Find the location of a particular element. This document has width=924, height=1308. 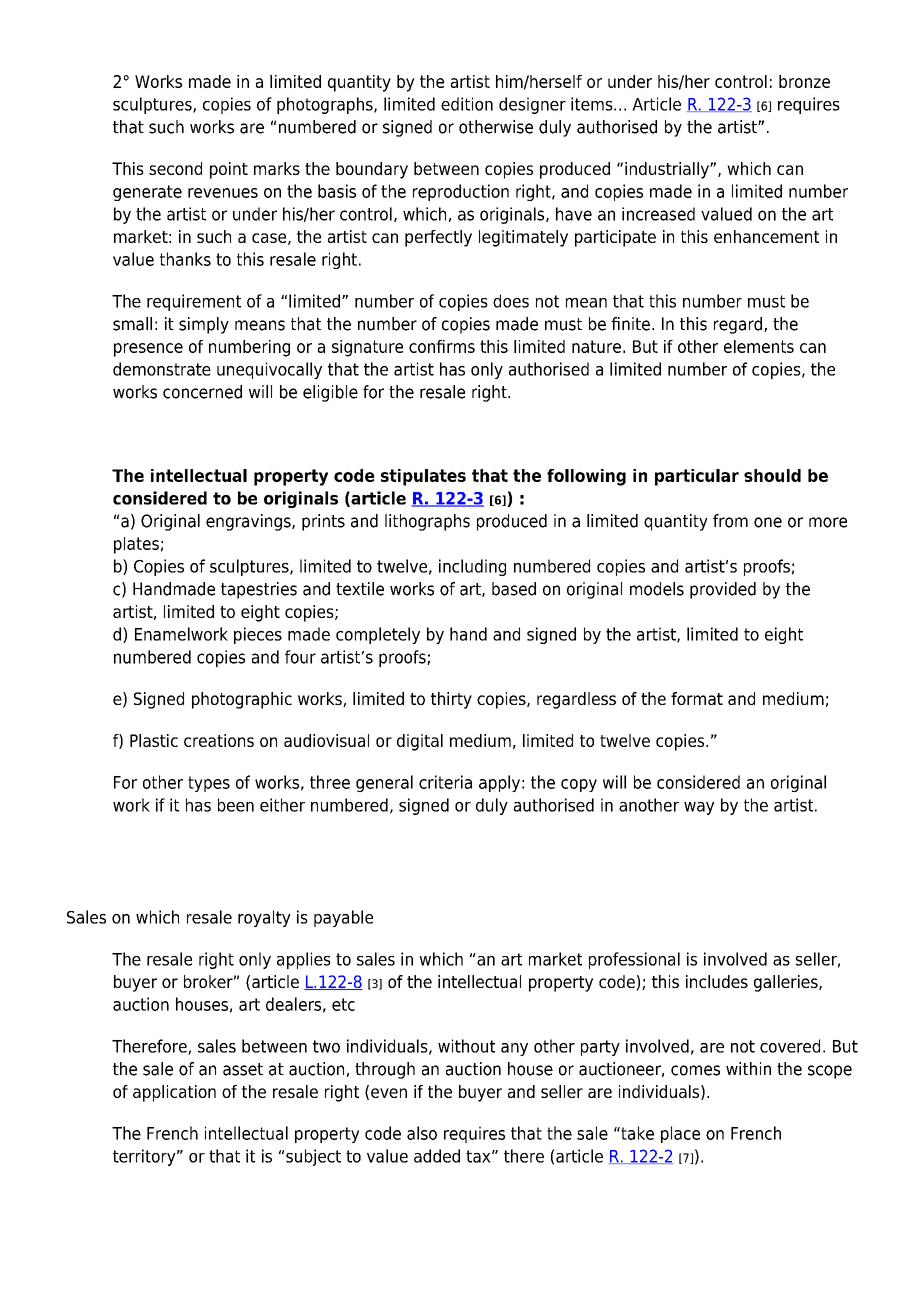

way is located at coordinates (699, 808).
